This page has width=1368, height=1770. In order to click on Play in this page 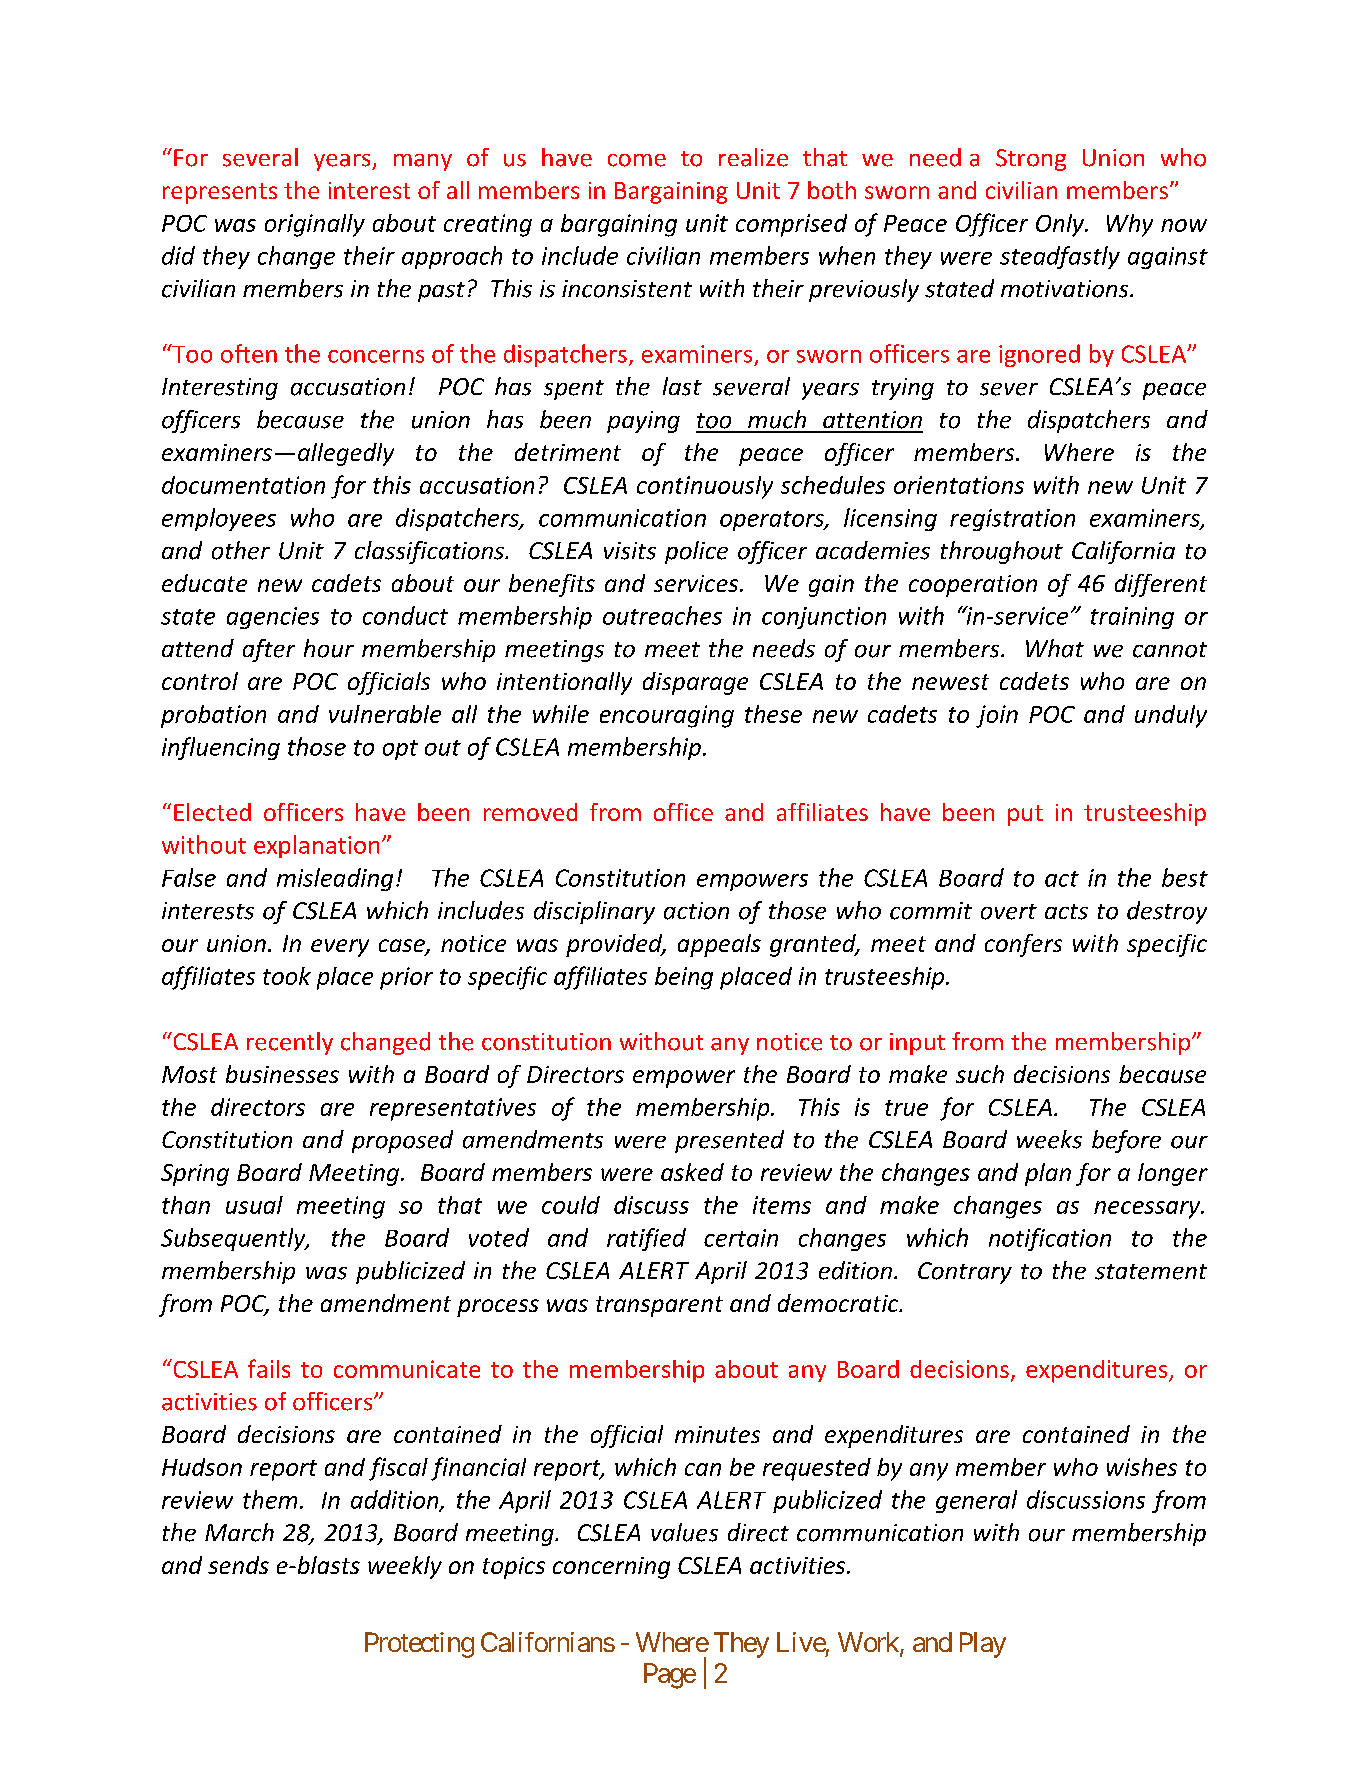, I will do `click(983, 1645)`.
